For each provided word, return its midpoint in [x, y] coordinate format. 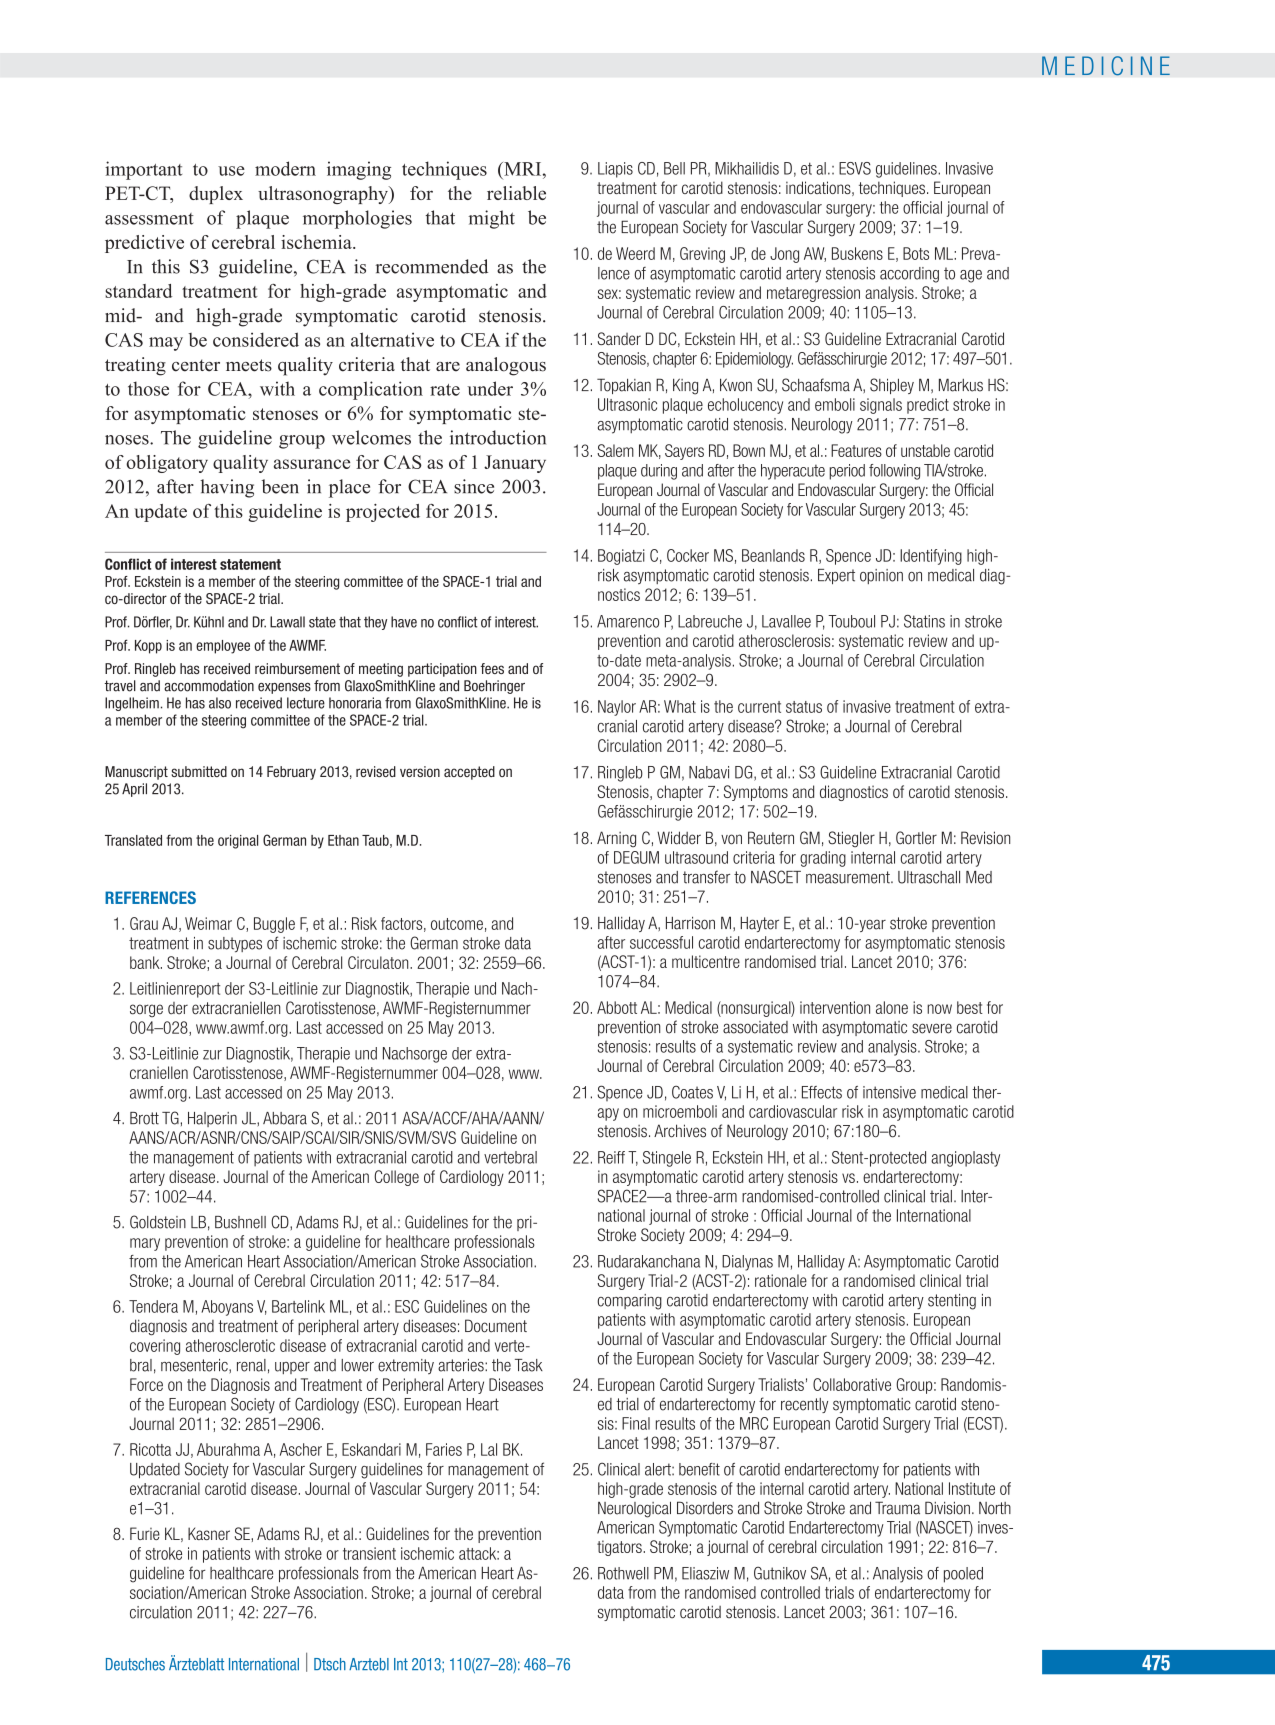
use [231, 171]
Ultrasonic [627, 404]
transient [369, 1553]
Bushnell [240, 1222]
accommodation [209, 686]
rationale [781, 1280]
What [680, 706]
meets [249, 365]
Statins [924, 621]
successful [661, 942]
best [970, 1007]
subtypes [235, 945]
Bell [674, 168]
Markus [961, 385]
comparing [629, 1302]
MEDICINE [1106, 66]
